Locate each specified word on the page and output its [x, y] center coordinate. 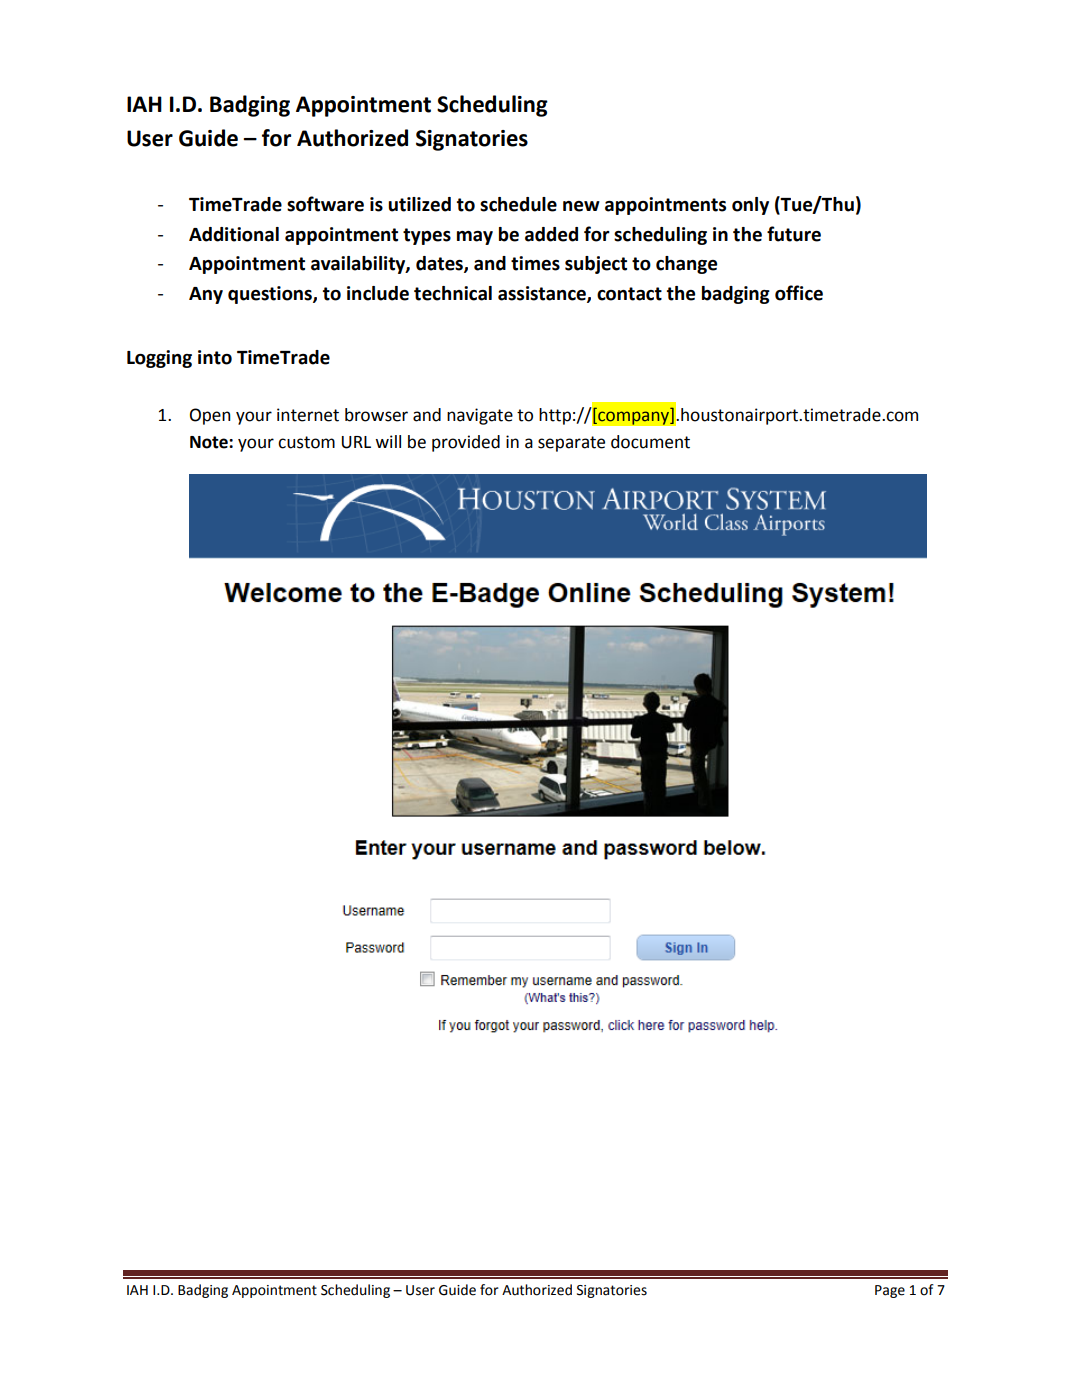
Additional [234, 234]
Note [210, 442]
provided [466, 443]
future [794, 234]
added [551, 234]
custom [306, 442]
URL [356, 442]
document [650, 442]
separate [571, 444]
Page [890, 1291]
